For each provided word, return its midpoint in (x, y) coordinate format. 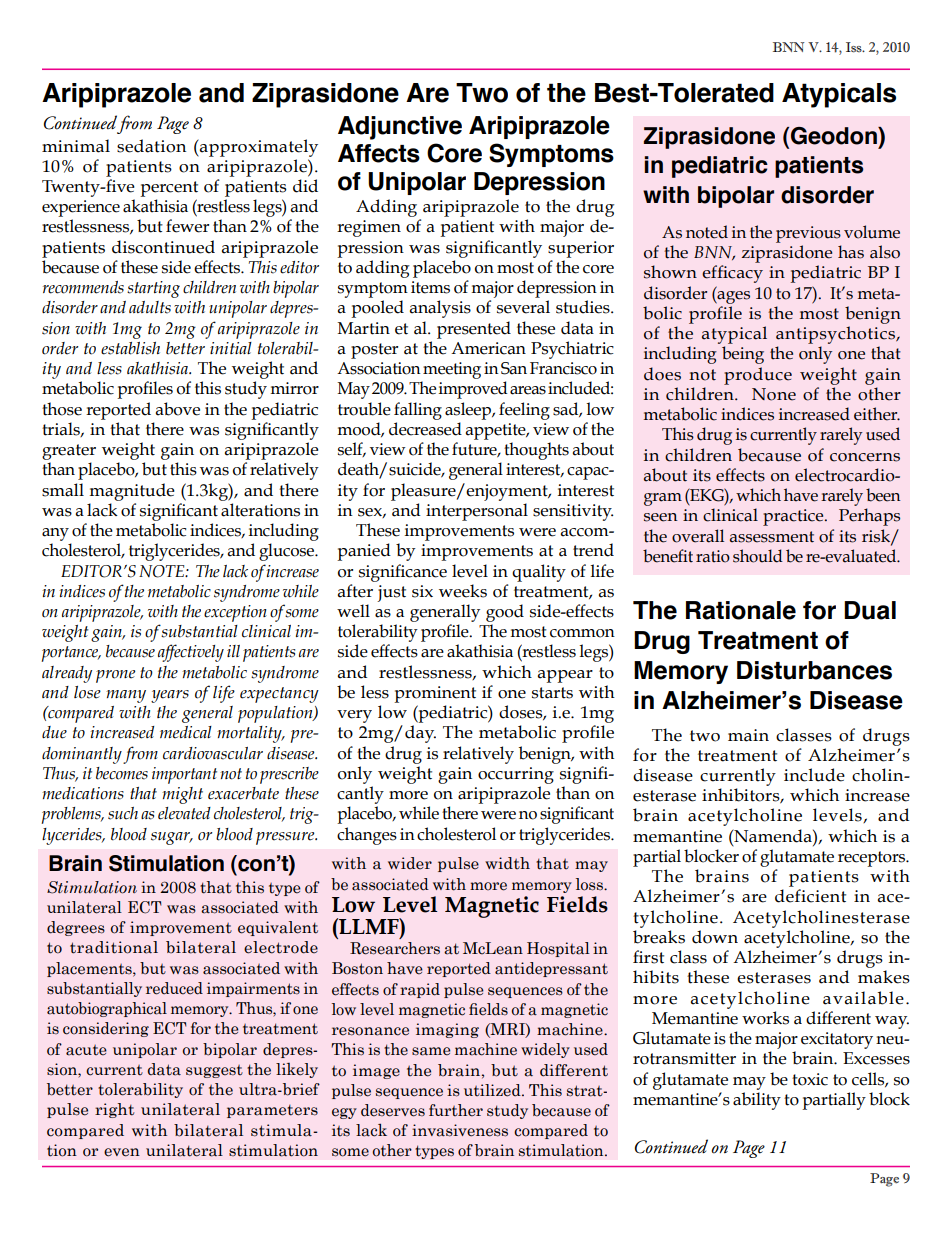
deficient (810, 896)
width (507, 863)
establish (130, 348)
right (114, 1110)
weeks (463, 591)
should (758, 556)
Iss (855, 47)
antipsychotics (836, 335)
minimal (76, 146)
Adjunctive (400, 128)
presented (474, 330)
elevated (184, 813)
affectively (191, 653)
